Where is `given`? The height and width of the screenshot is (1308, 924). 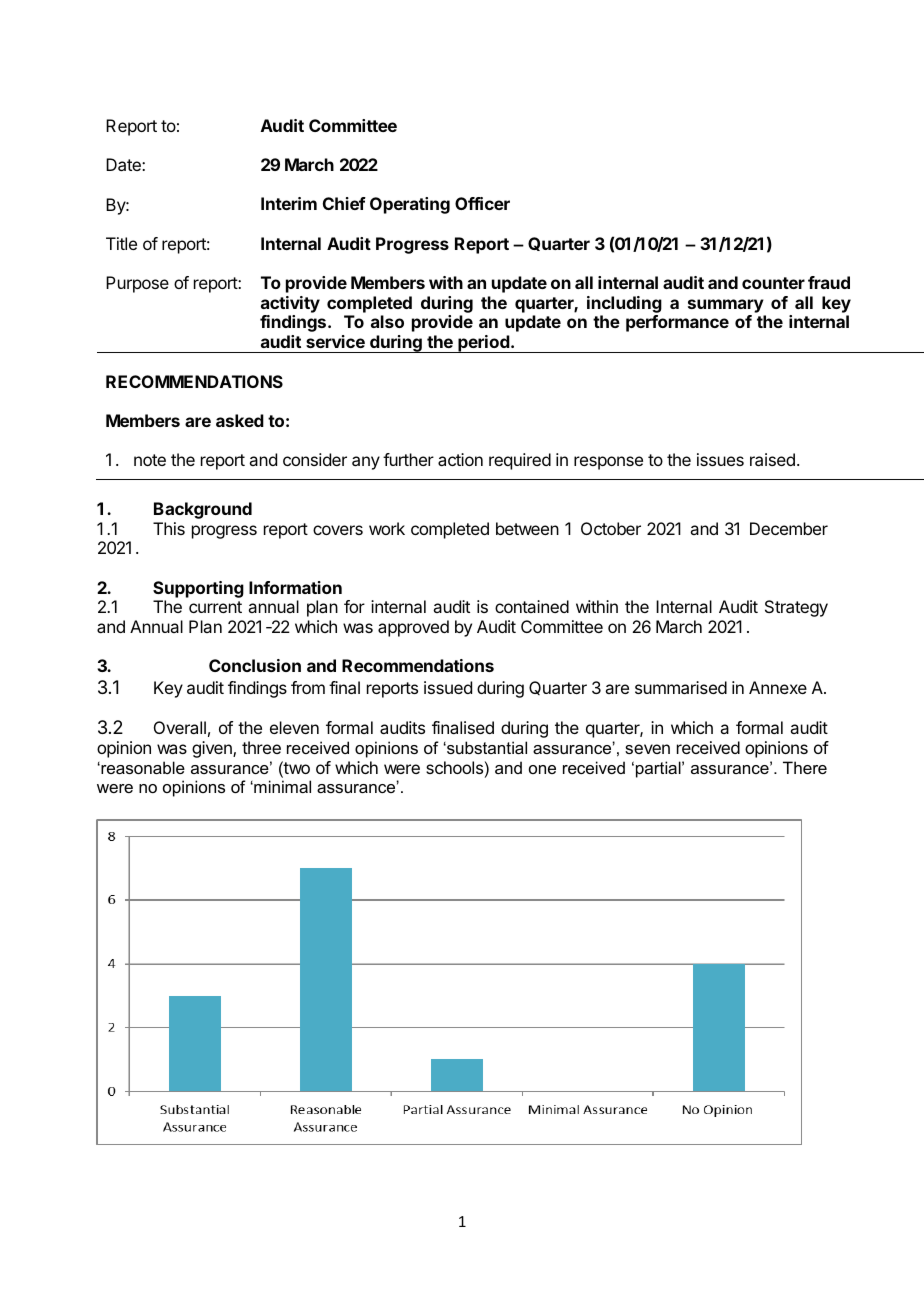 given is located at coordinates (213, 749).
